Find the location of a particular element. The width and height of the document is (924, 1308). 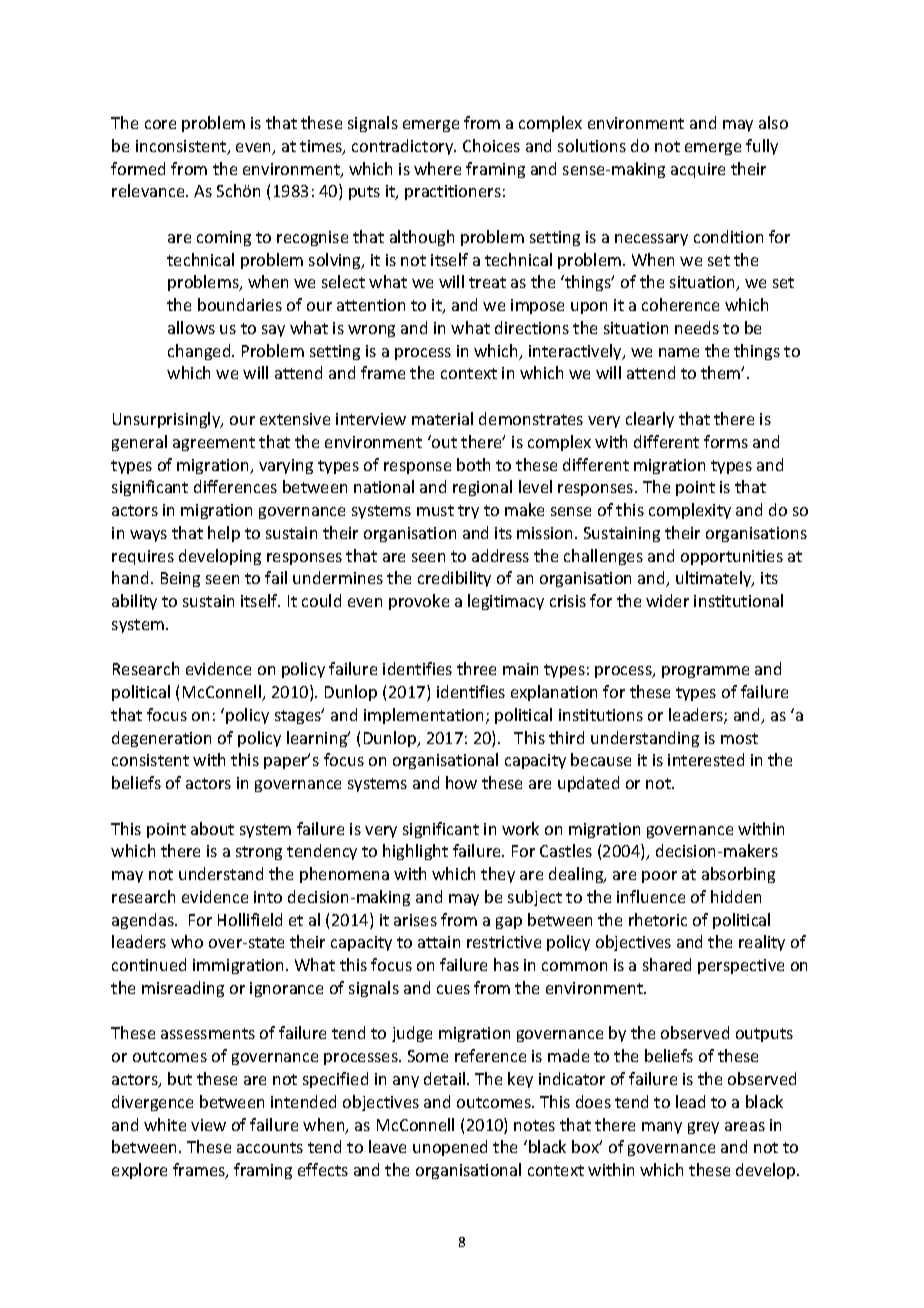

attain is located at coordinates (439, 942).
